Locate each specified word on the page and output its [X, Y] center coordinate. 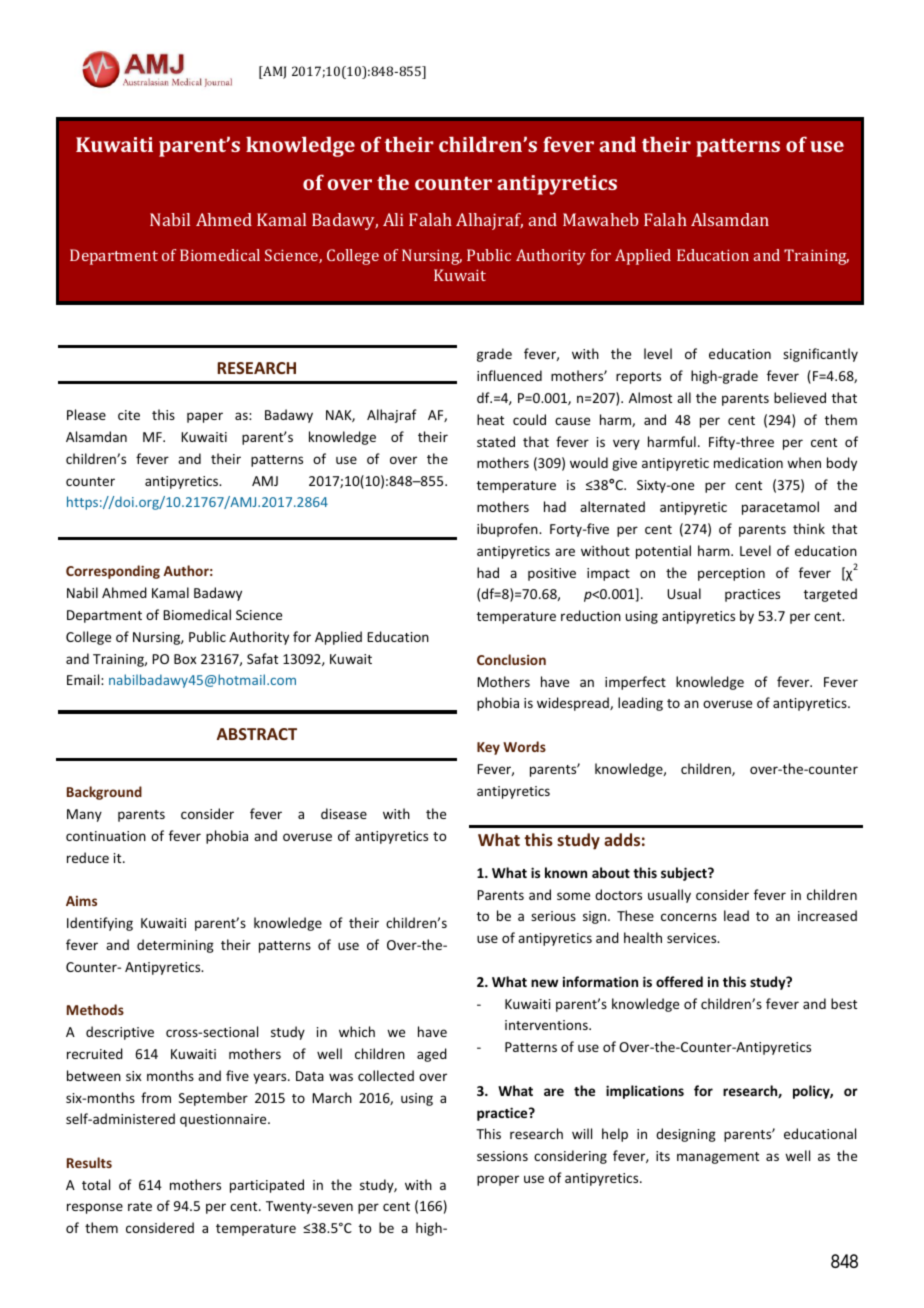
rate [140, 1206]
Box [185, 659]
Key [488, 748]
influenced [509, 375]
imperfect [635, 683]
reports [638, 378]
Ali [393, 219]
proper [498, 1180]
